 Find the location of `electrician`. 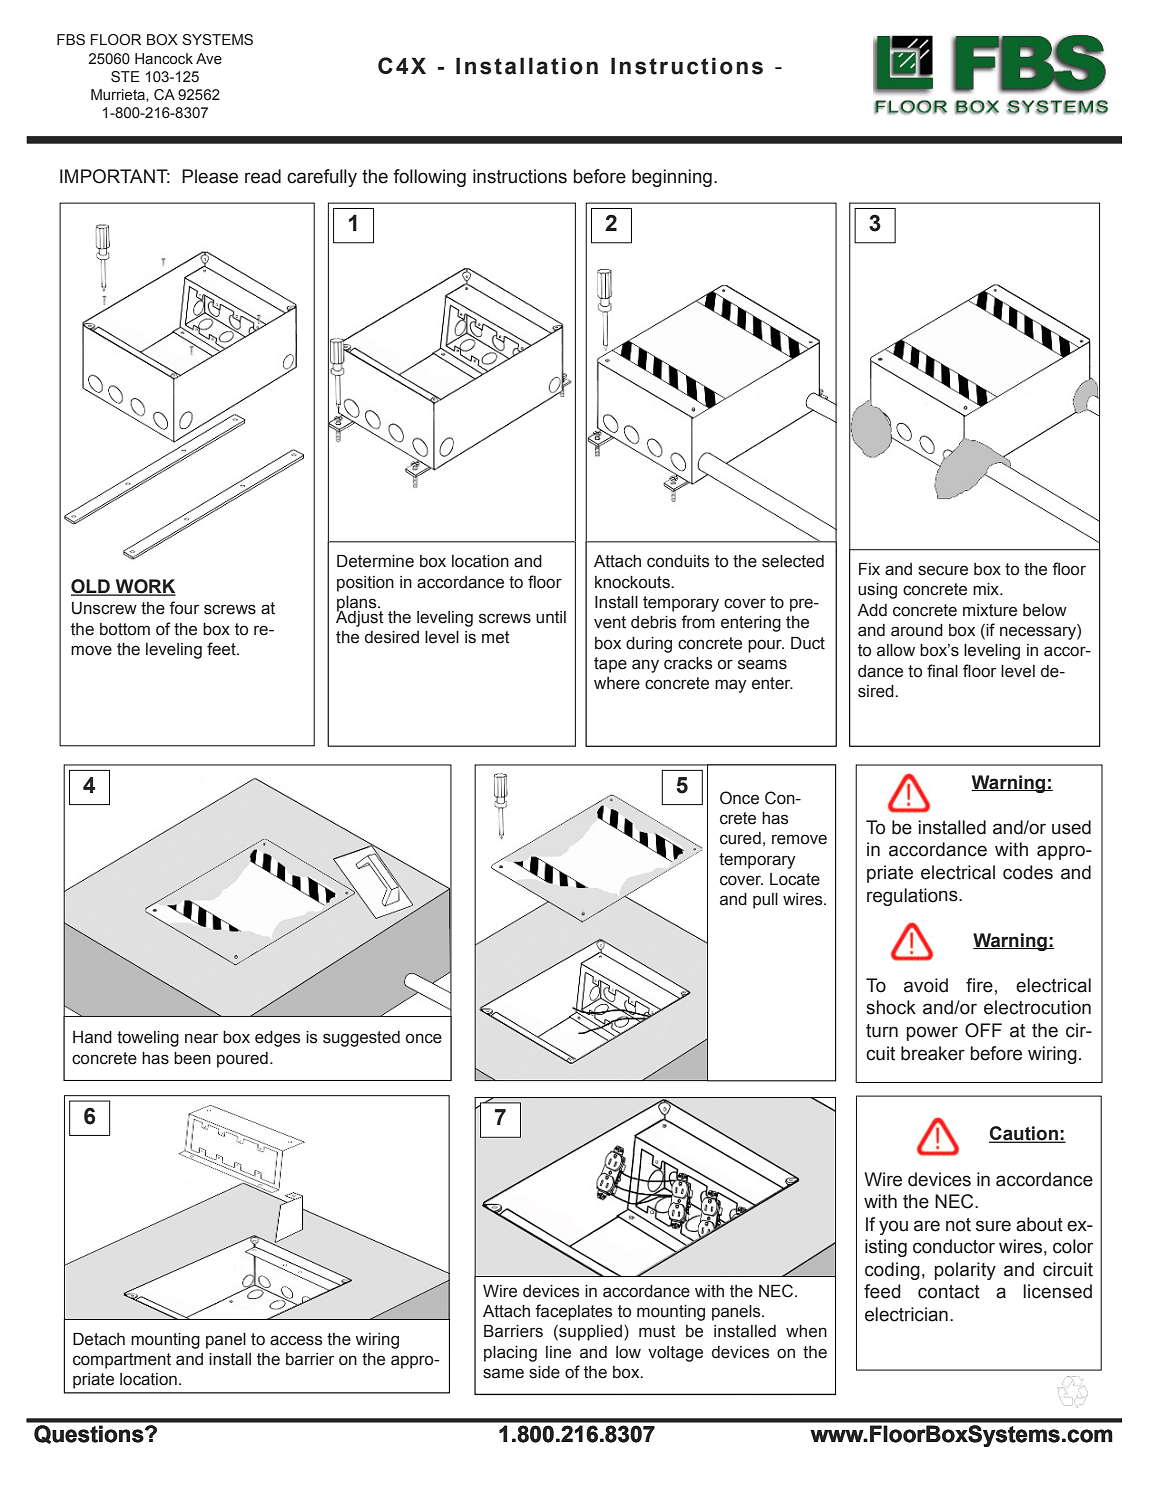

electrician is located at coordinates (906, 1314).
